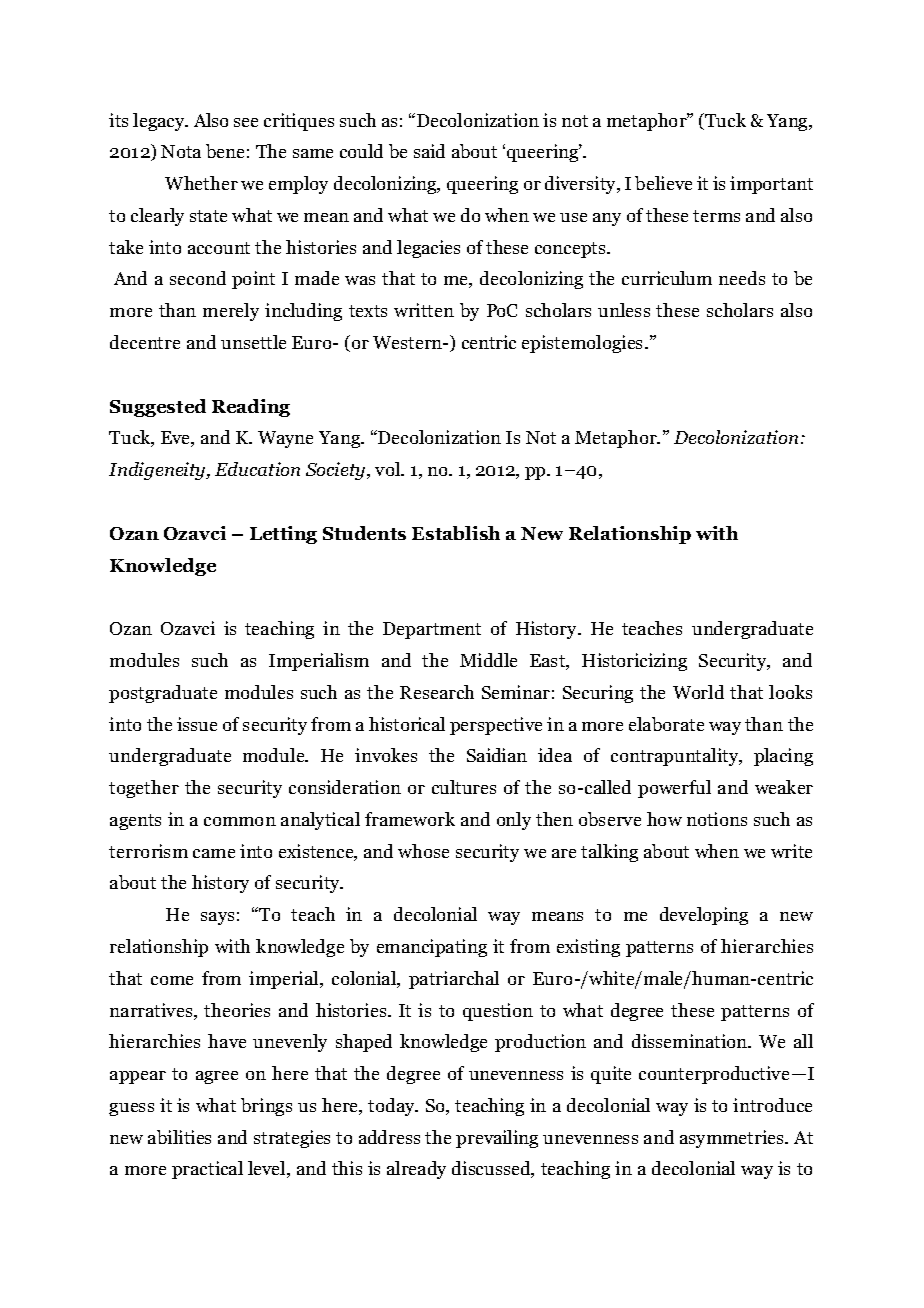 The width and height of the image is (924, 1308). What do you see at coordinates (179, 1137) in the image?
I see `abilities` at bounding box center [179, 1137].
